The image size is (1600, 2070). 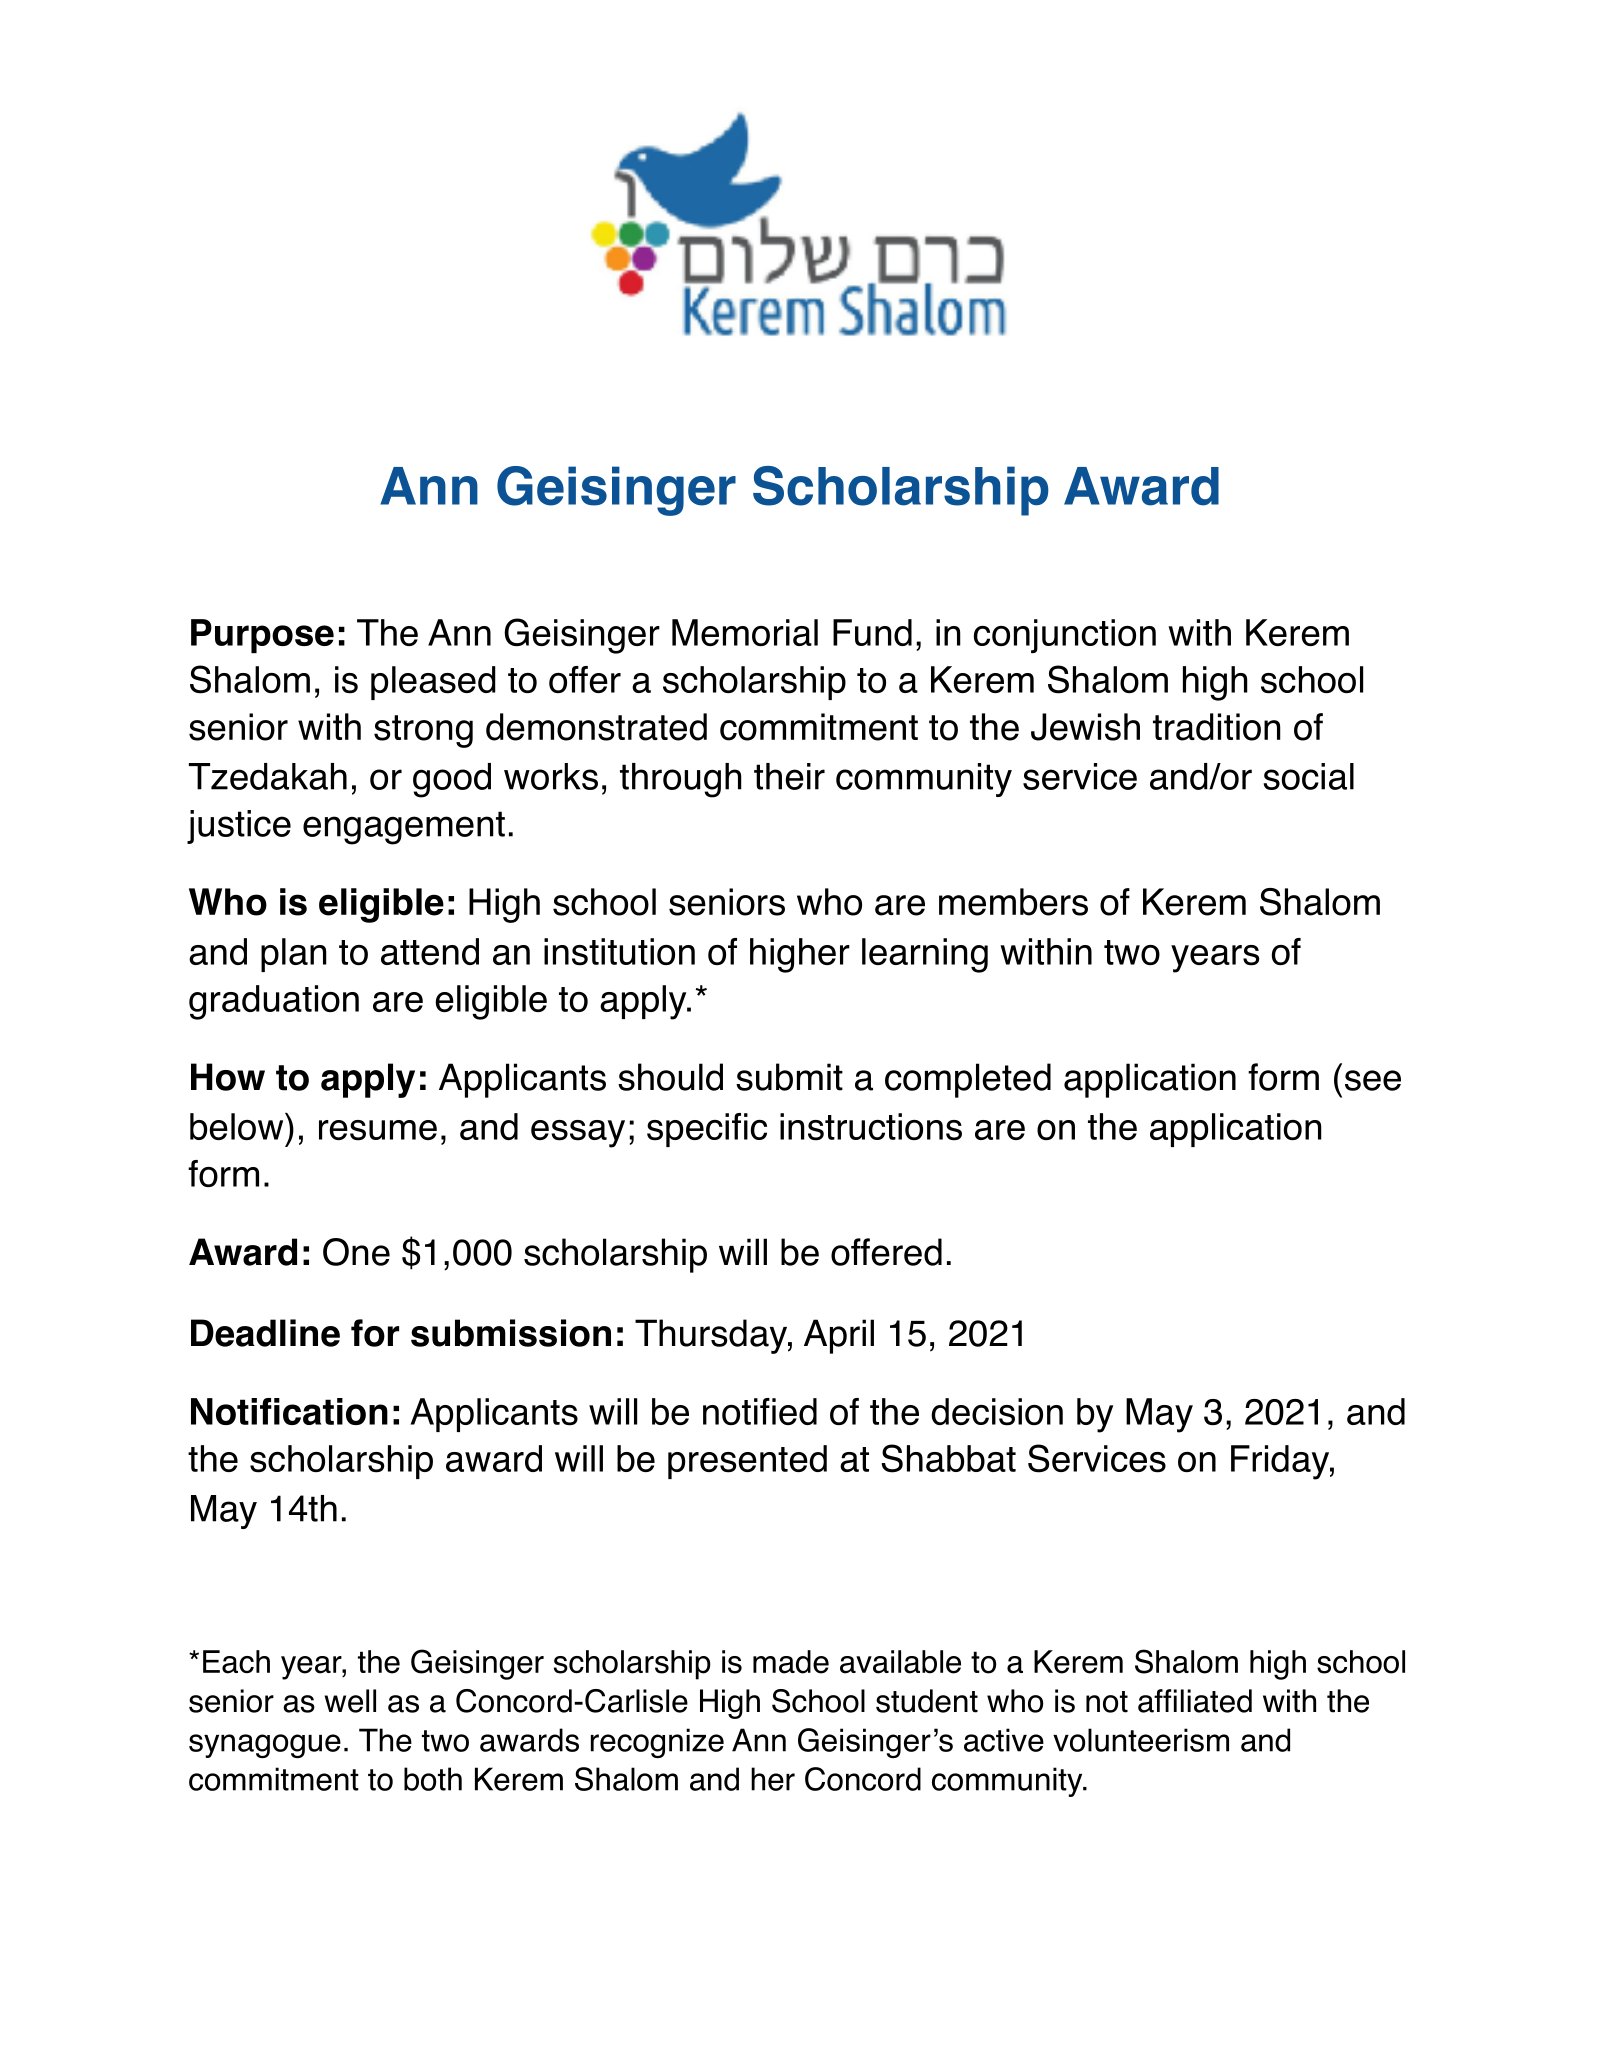 I want to click on submit, so click(x=789, y=1077).
